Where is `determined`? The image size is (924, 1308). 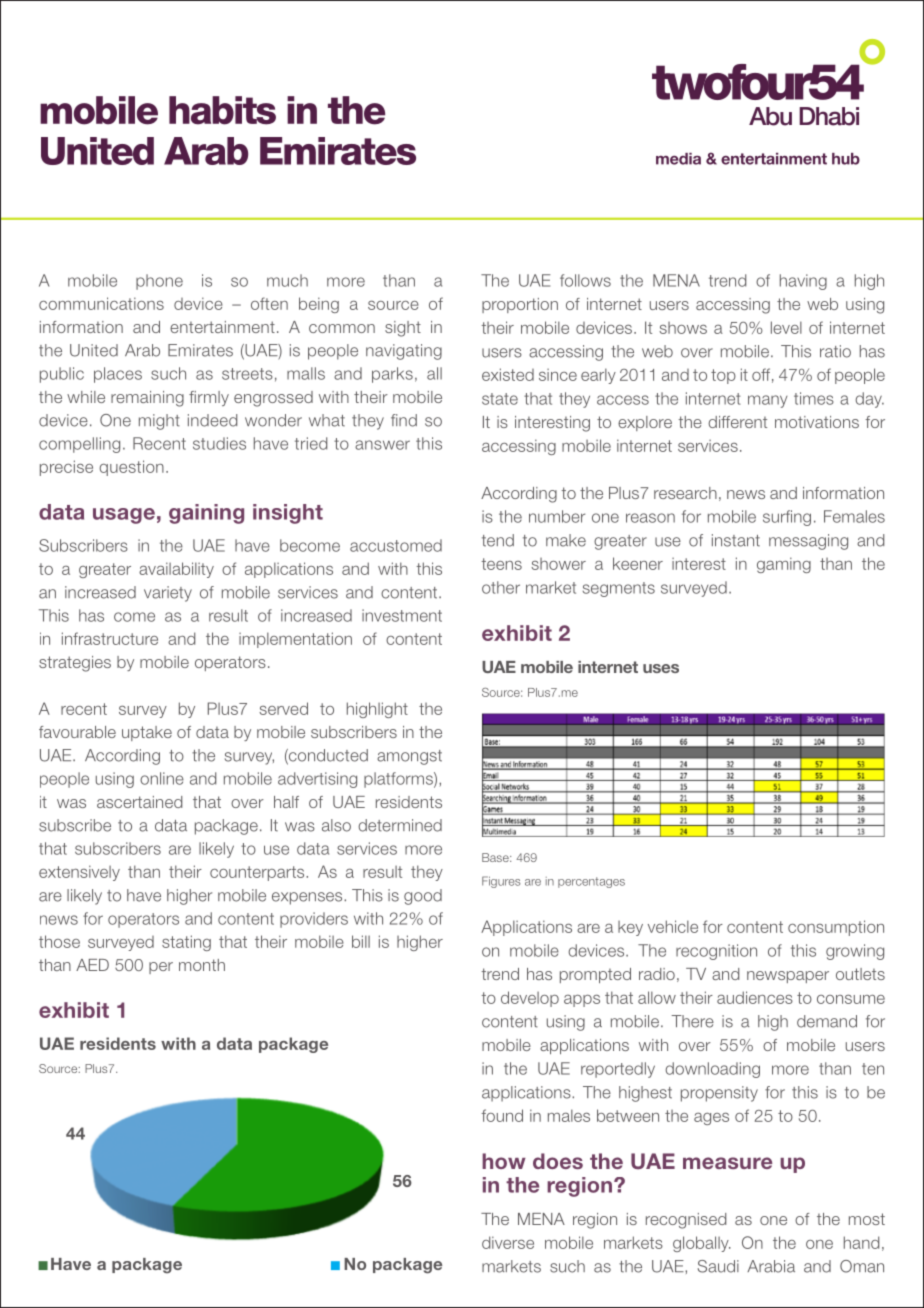 determined is located at coordinates (400, 825).
